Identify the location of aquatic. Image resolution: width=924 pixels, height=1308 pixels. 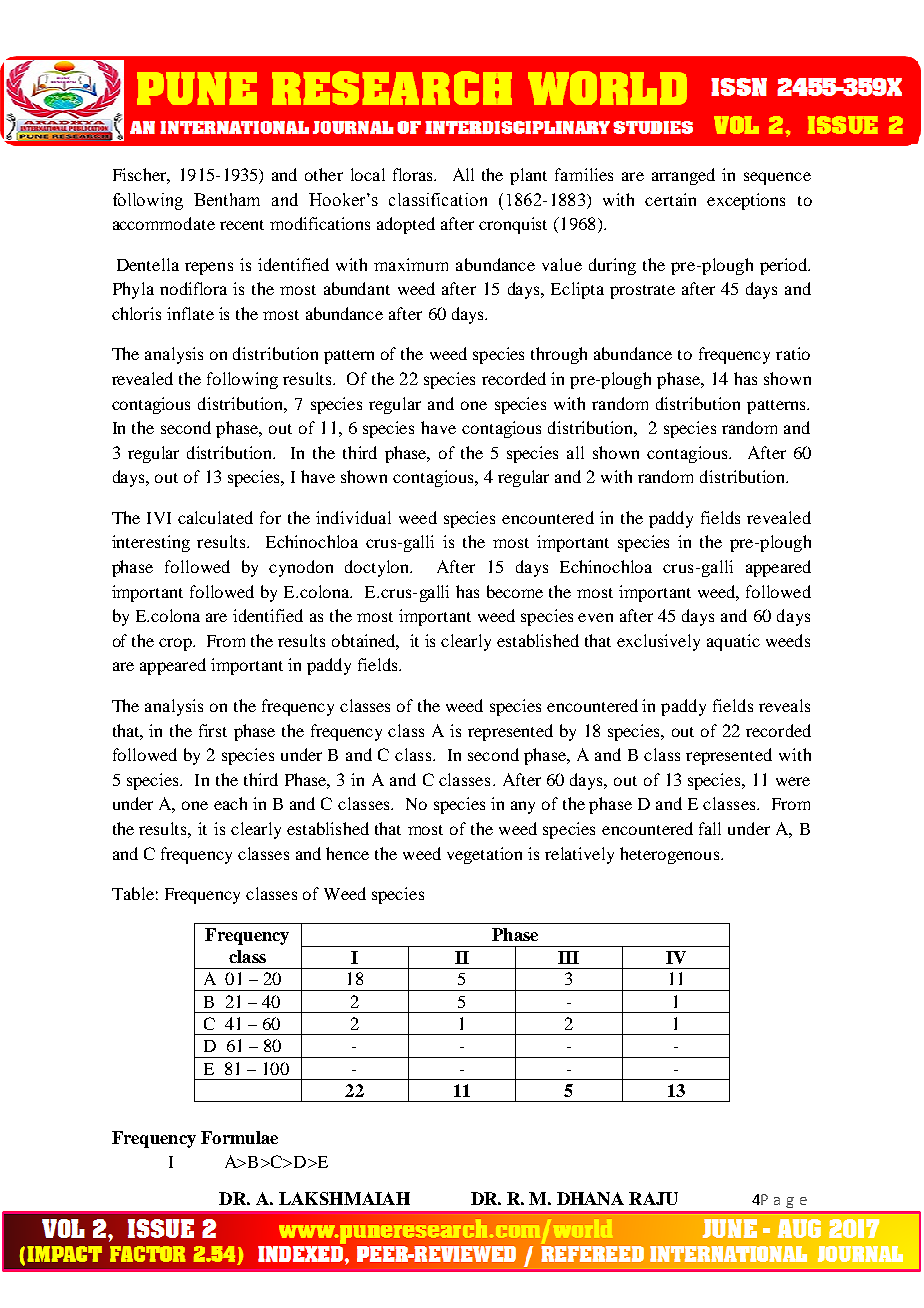
(733, 642).
